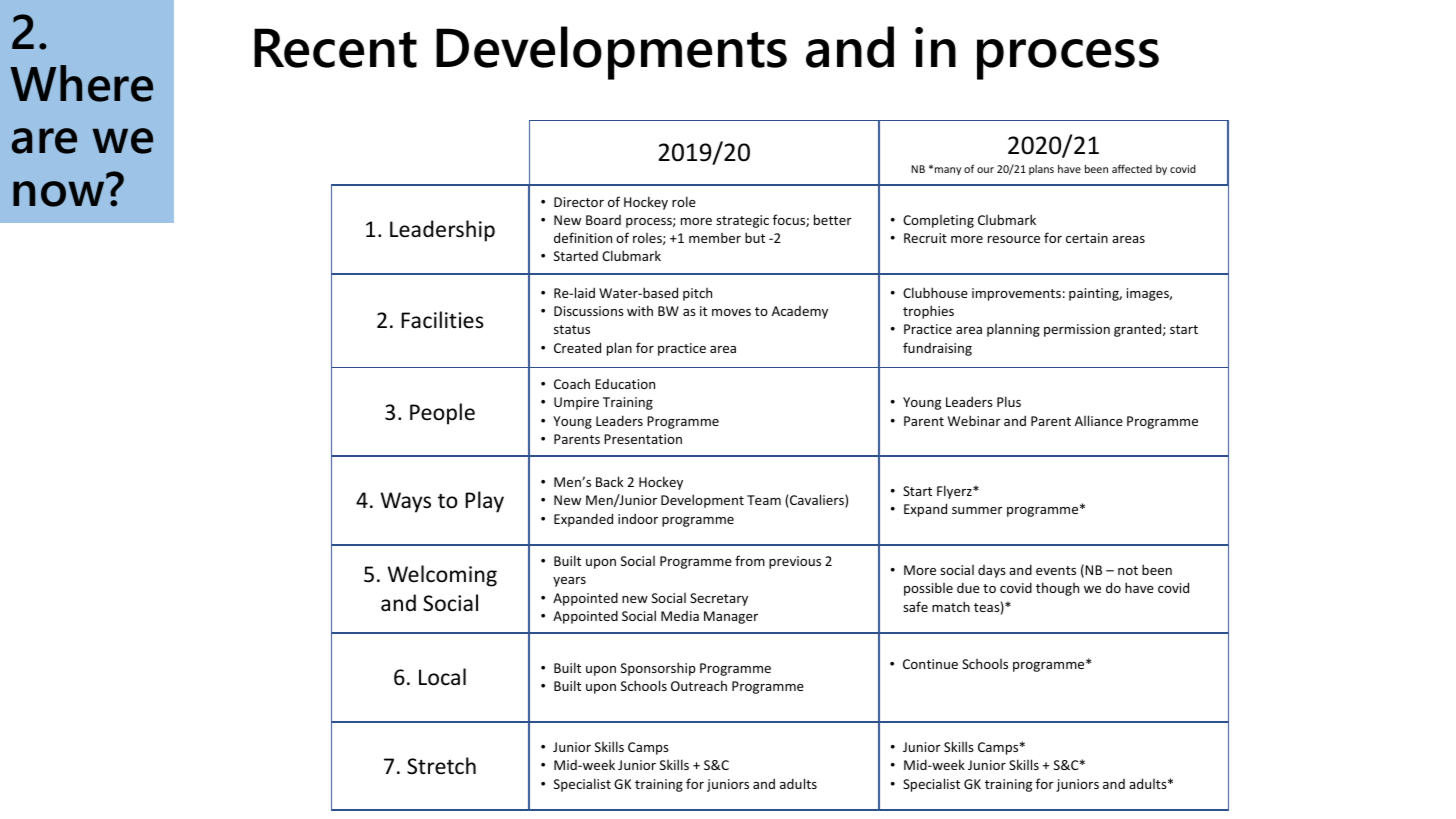 This screenshot has height=819, width=1456. Describe the element at coordinates (442, 576) in the screenshot. I see `Welcoming` at that location.
